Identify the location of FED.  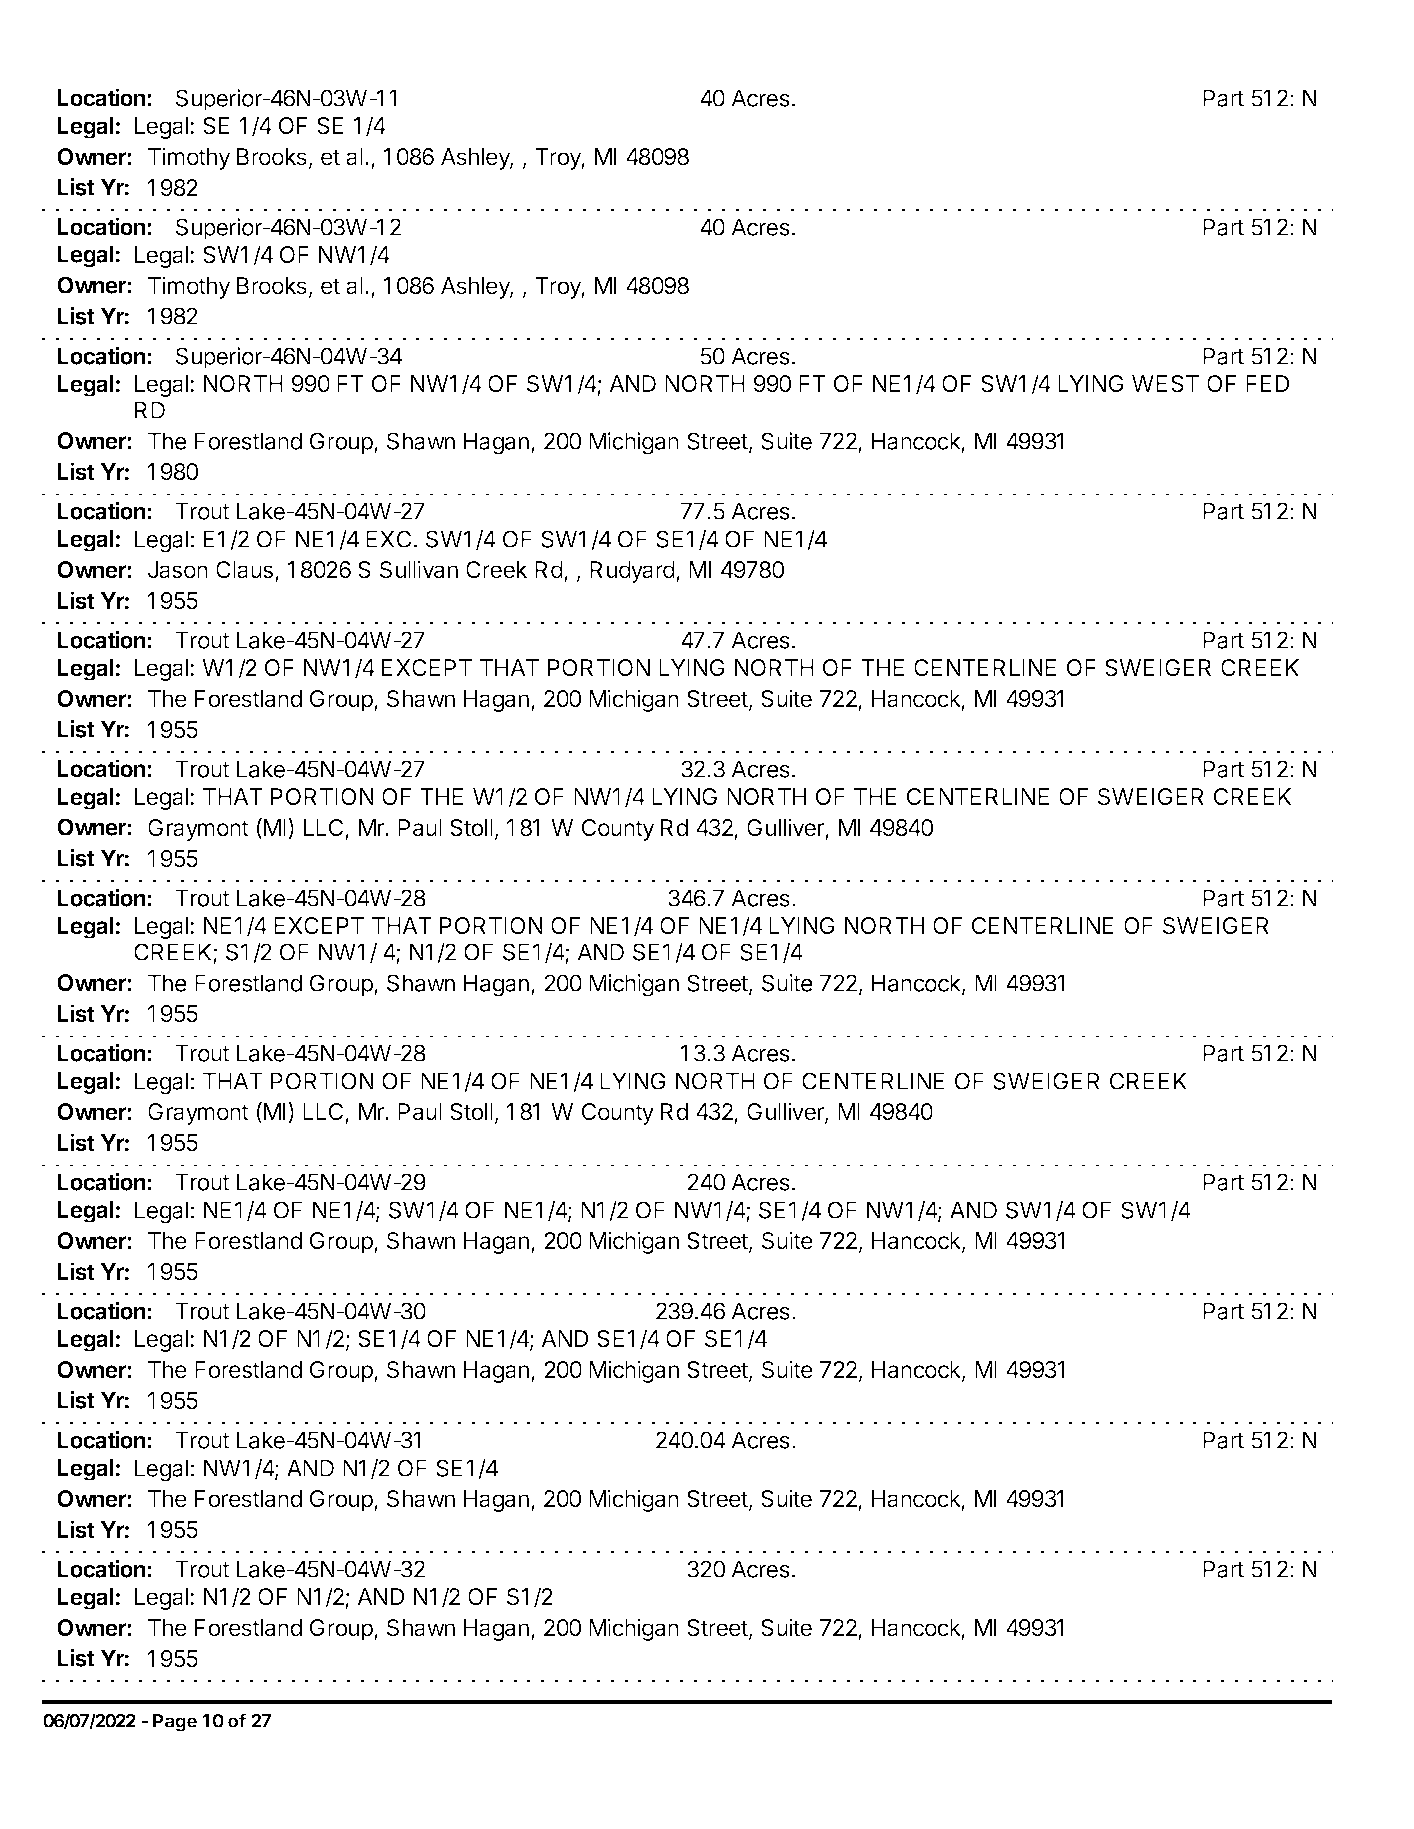
(1268, 383).
